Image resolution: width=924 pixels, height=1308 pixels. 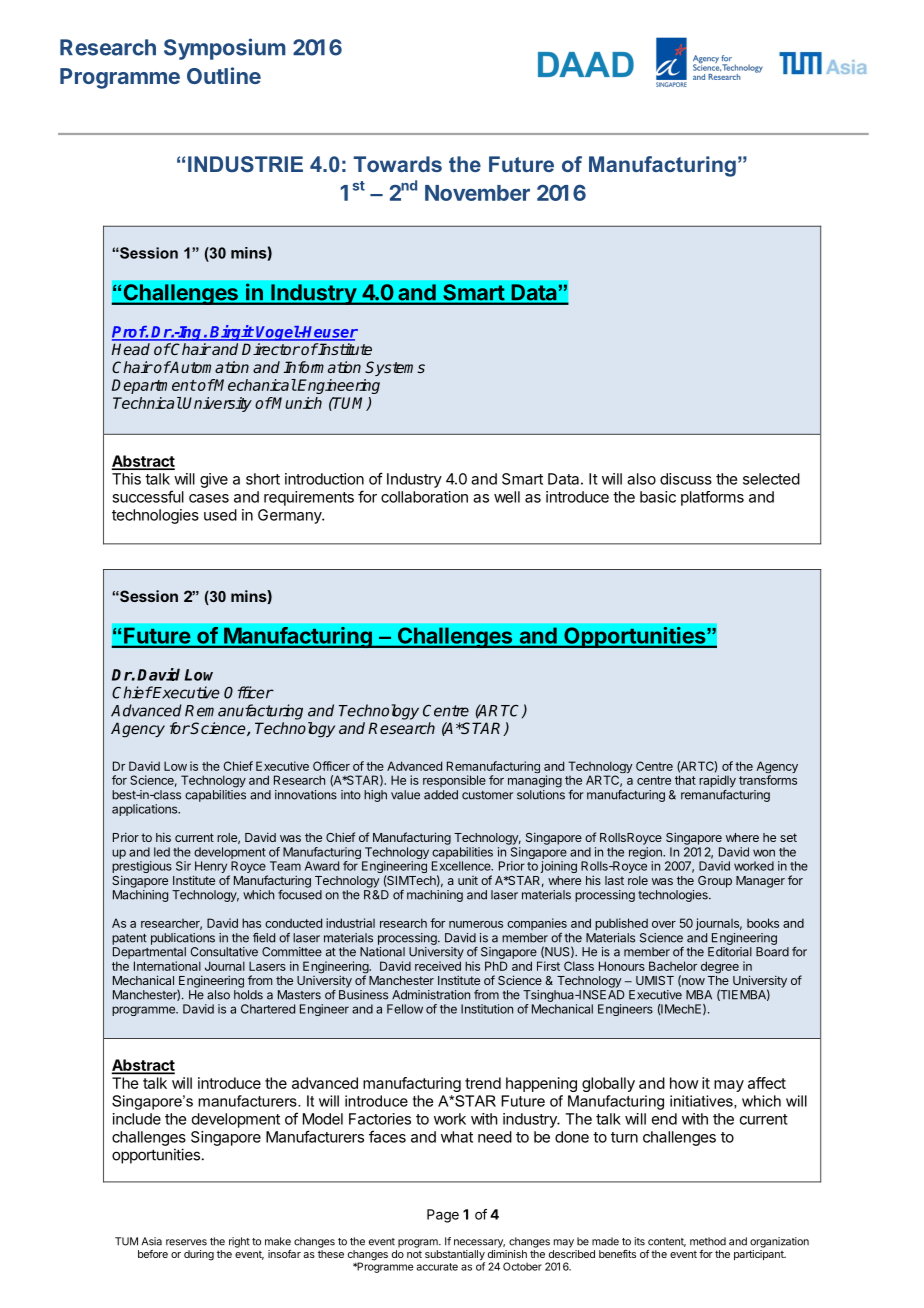 What do you see at coordinates (454, 781) in the page?
I see `responsible` at bounding box center [454, 781].
